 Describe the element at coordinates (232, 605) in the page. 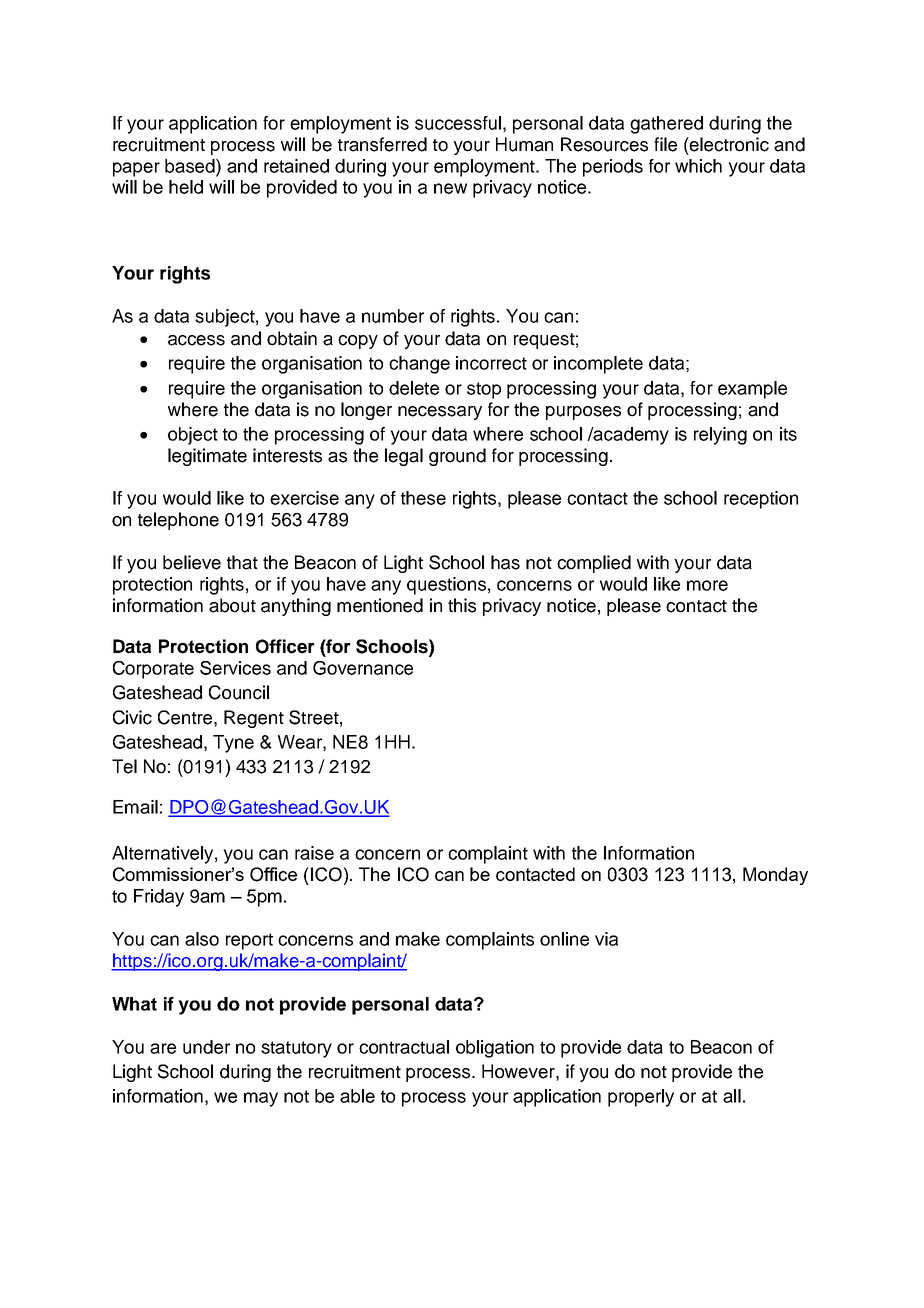

I see `about` at that location.
